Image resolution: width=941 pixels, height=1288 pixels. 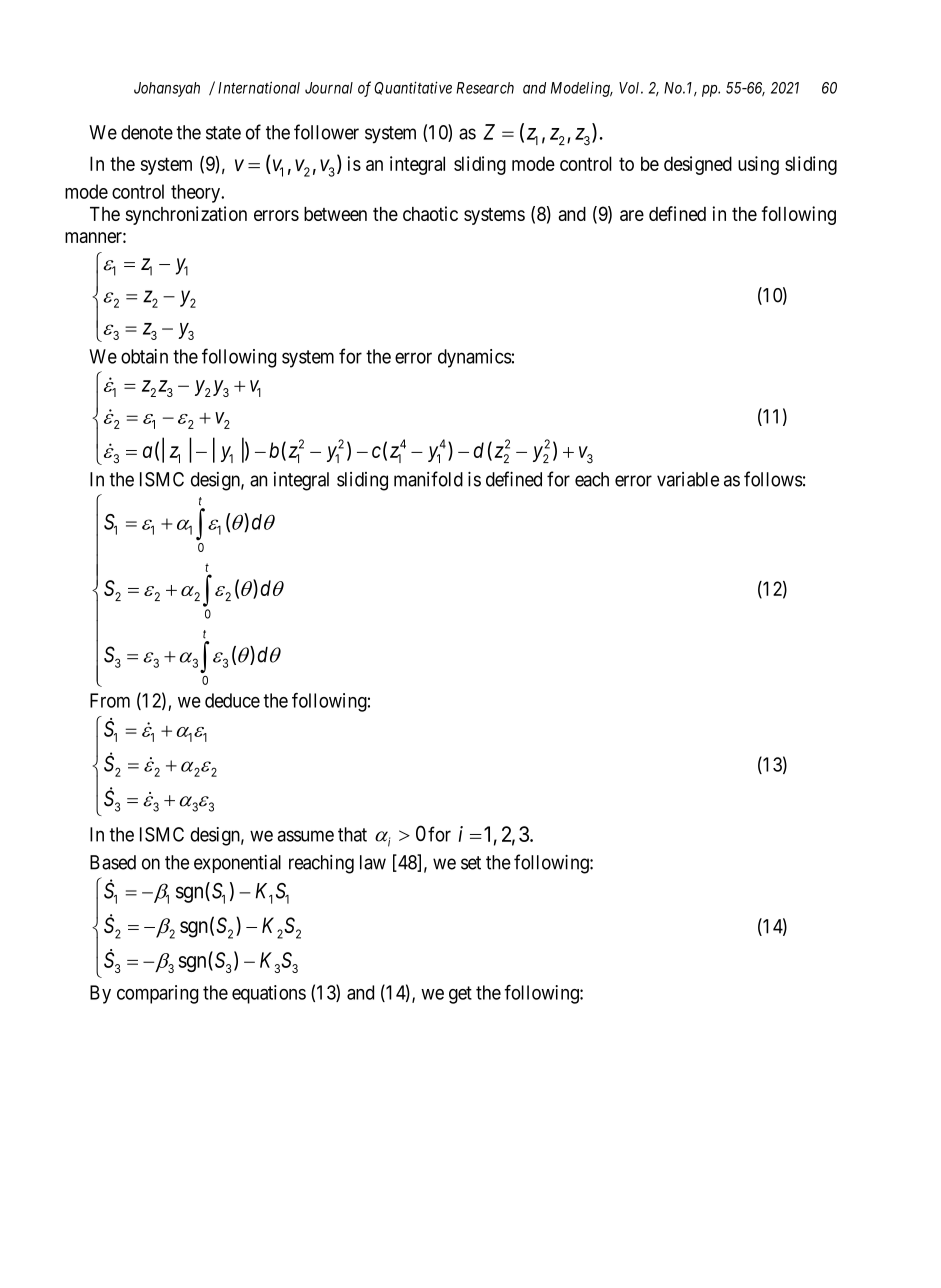 I want to click on Quantitative, so click(x=413, y=88).
